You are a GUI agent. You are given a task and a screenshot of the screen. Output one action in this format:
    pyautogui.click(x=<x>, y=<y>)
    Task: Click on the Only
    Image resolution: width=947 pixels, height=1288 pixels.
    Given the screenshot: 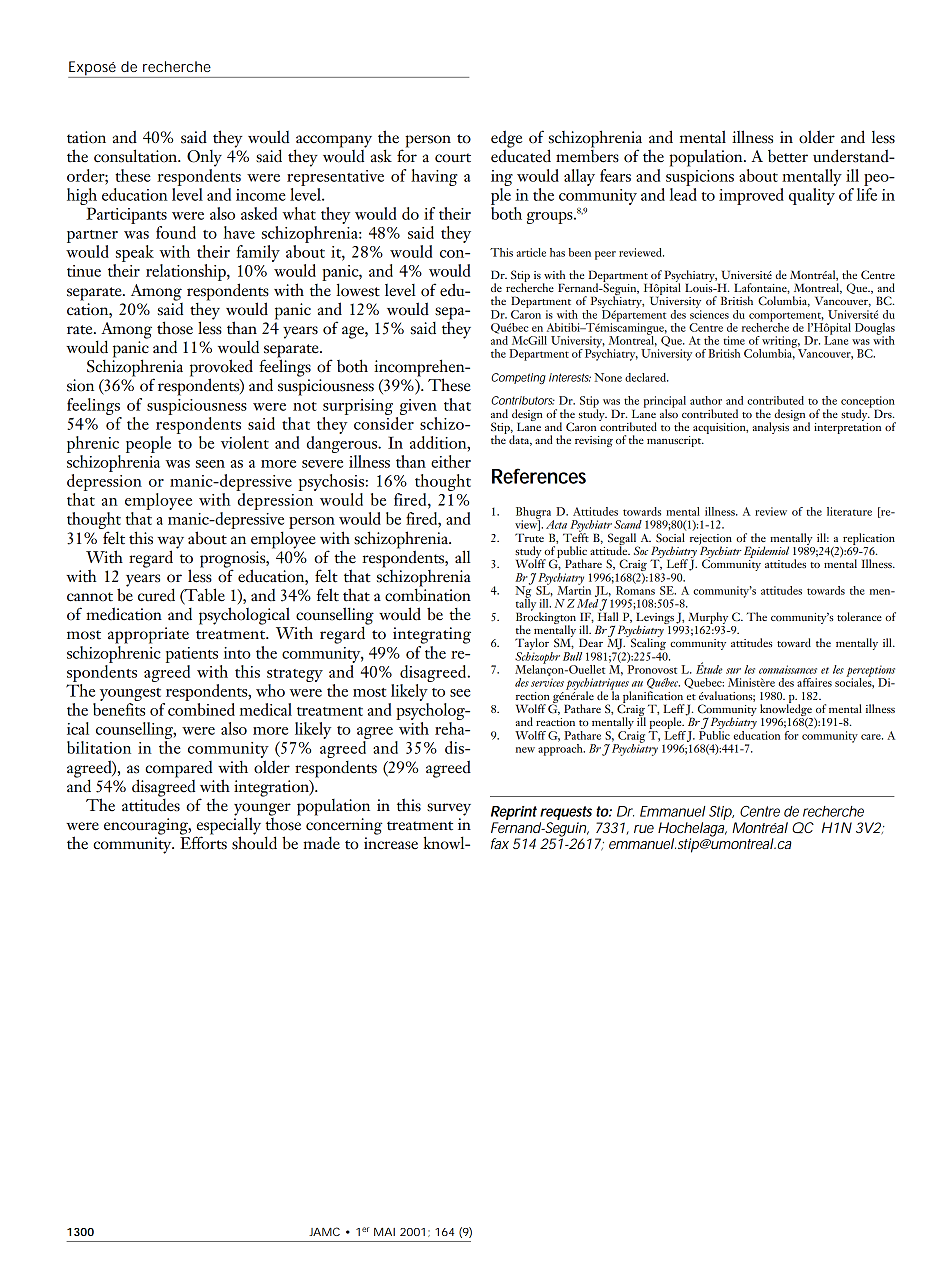 What is the action you would take?
    pyautogui.click(x=204, y=158)
